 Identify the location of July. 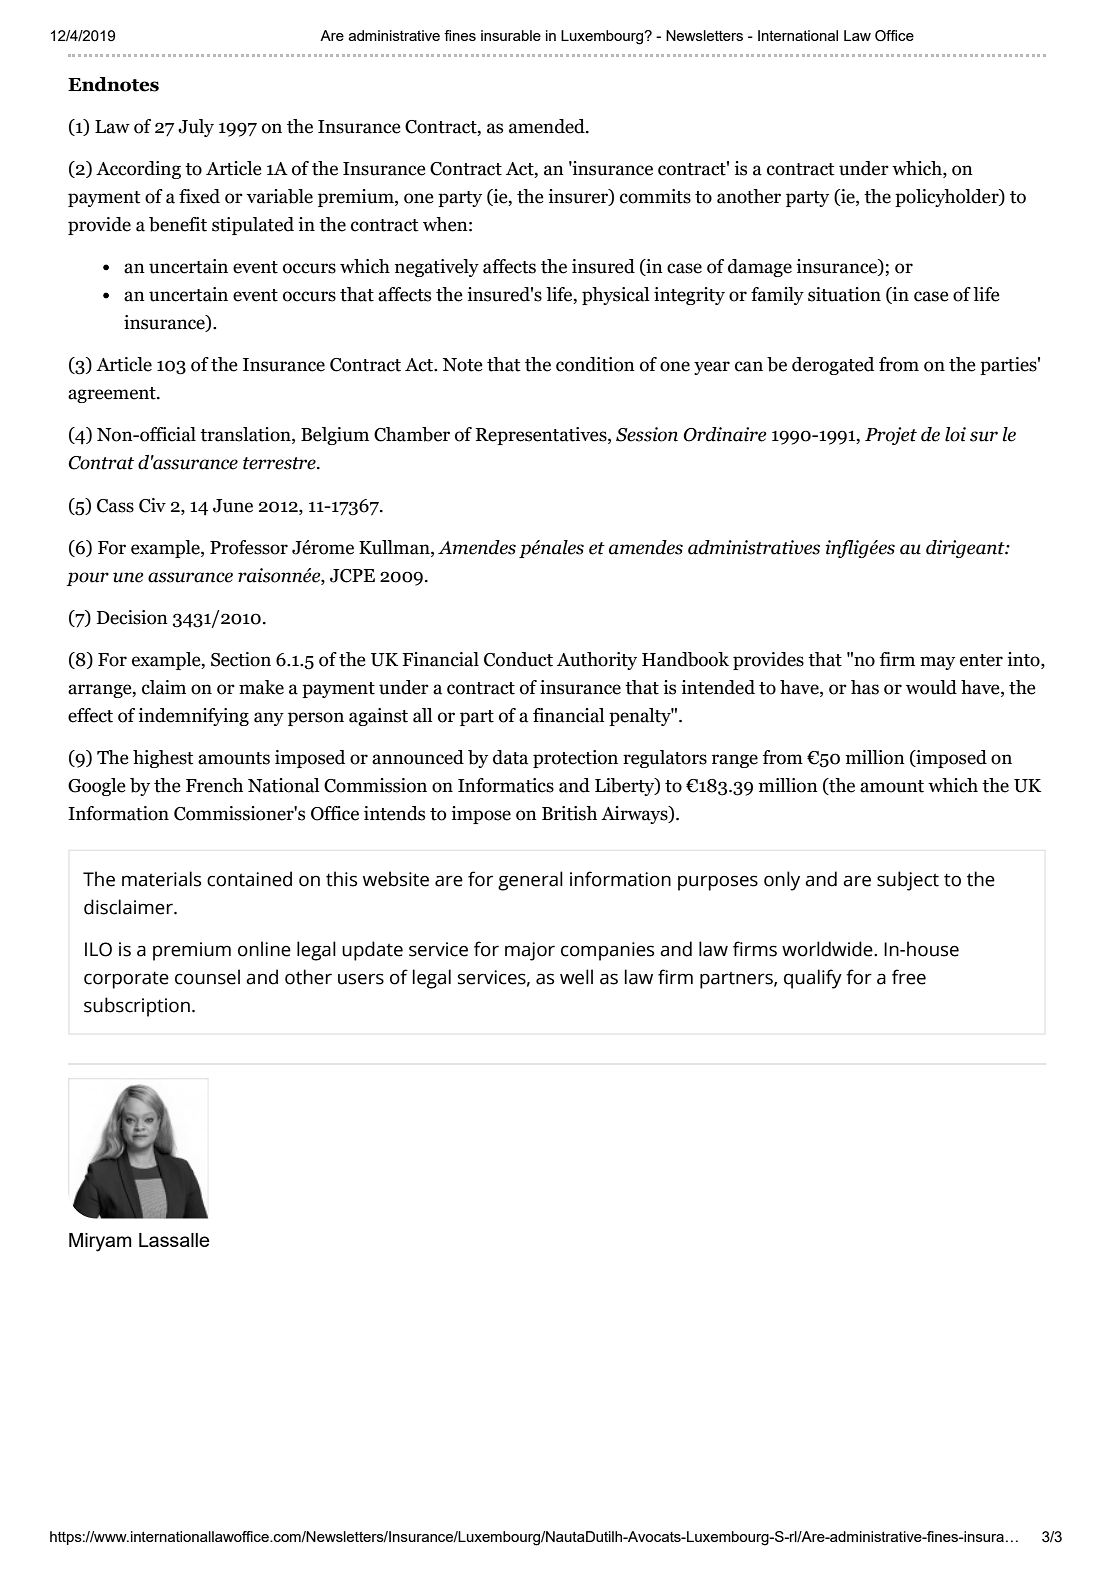
(196, 128).
